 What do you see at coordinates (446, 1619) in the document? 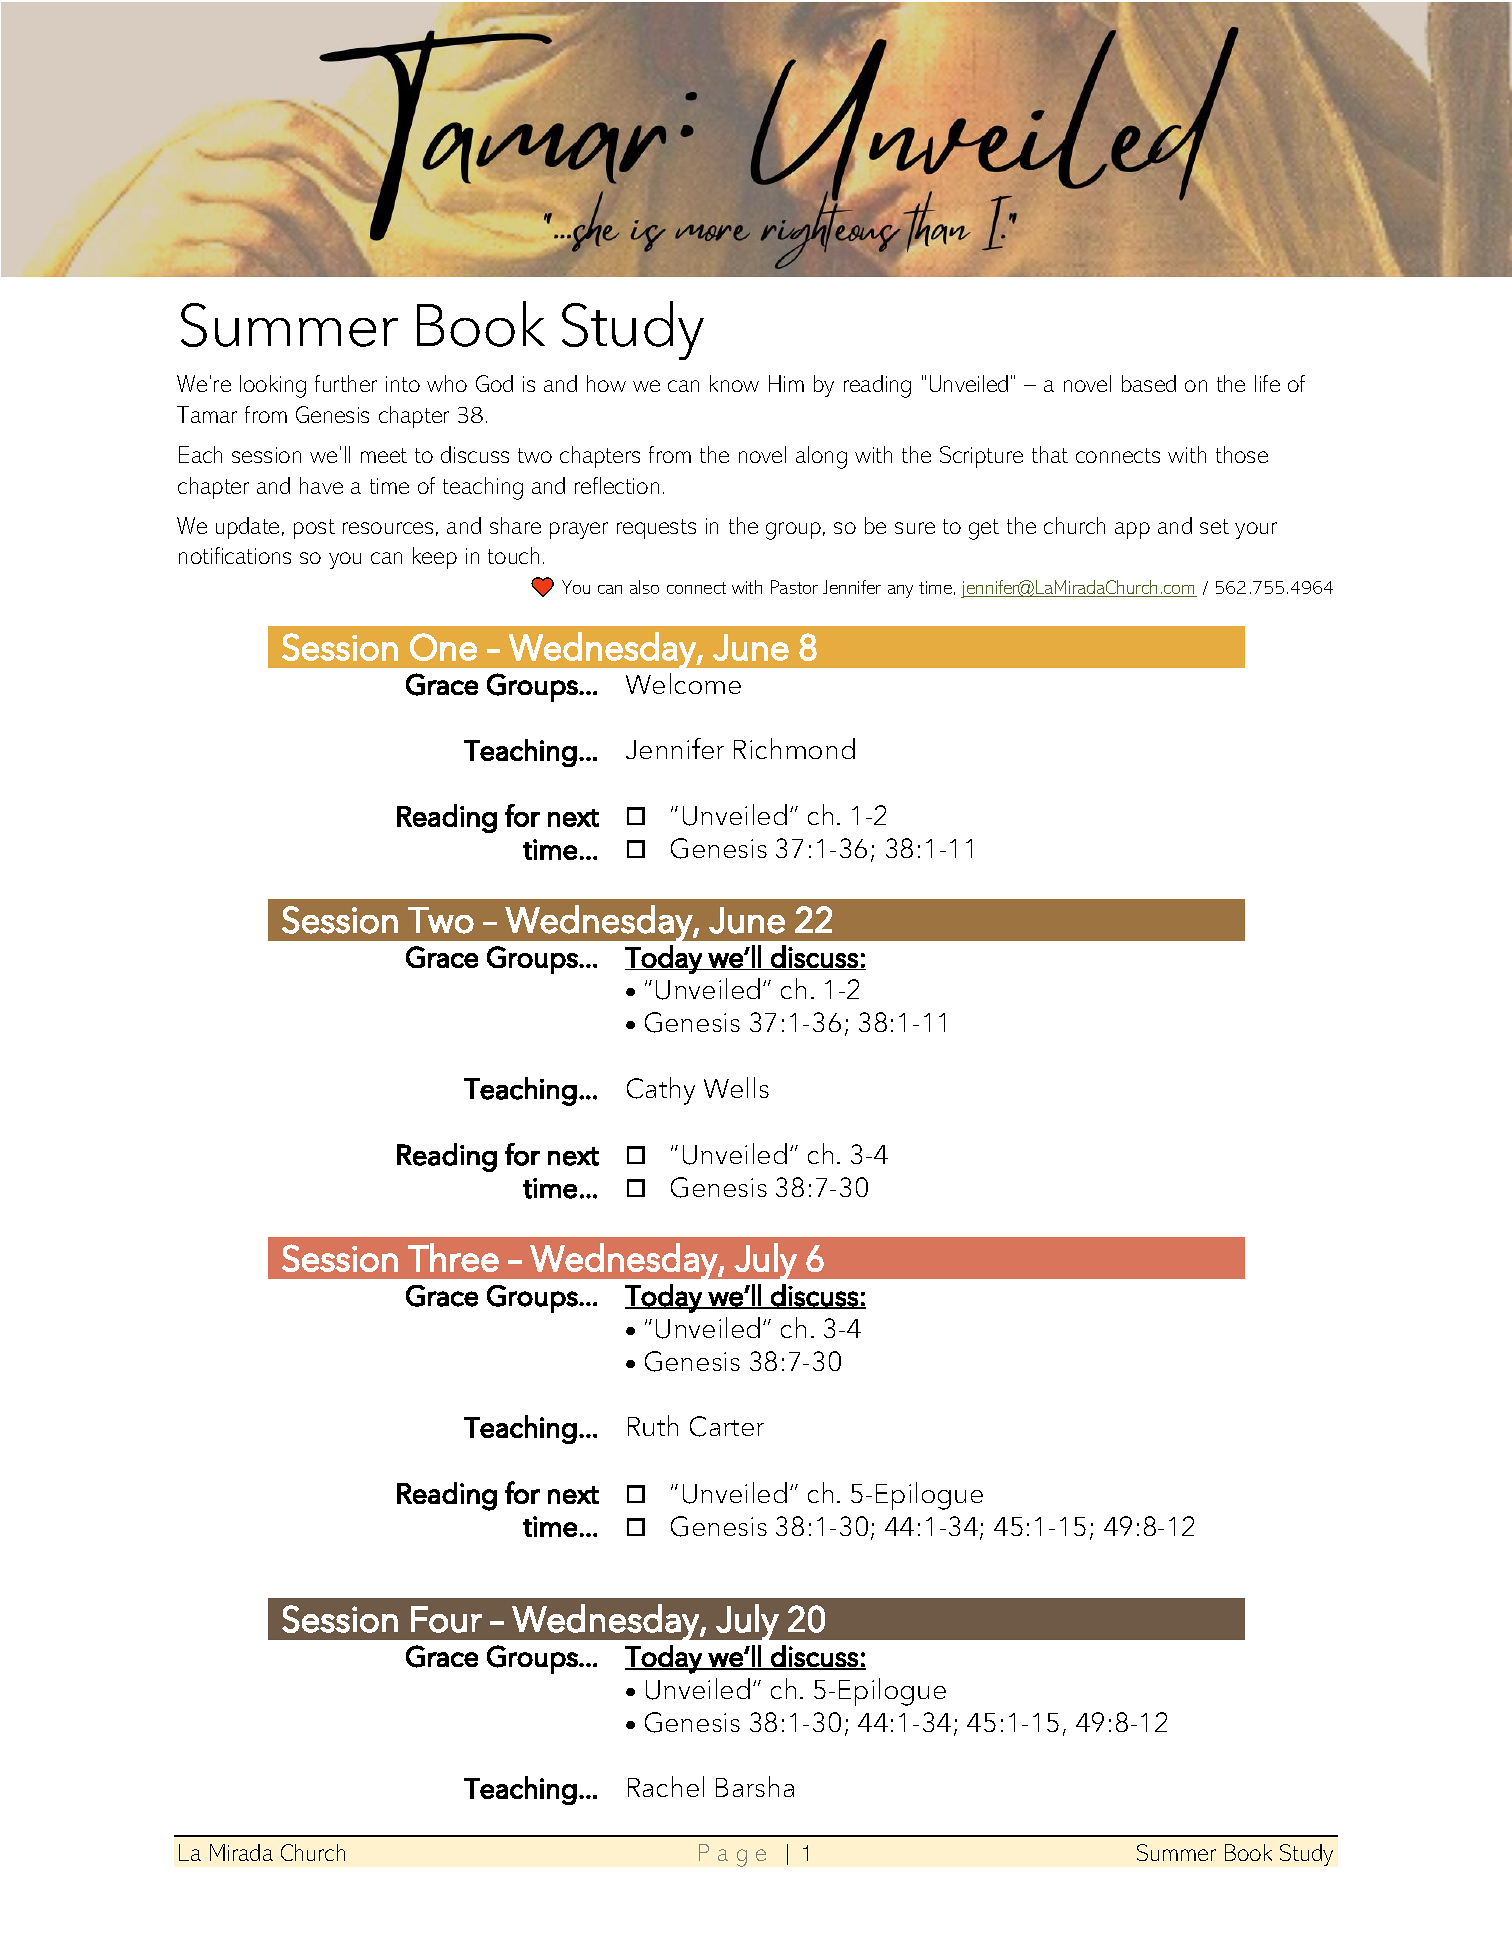
I see `Four` at bounding box center [446, 1619].
